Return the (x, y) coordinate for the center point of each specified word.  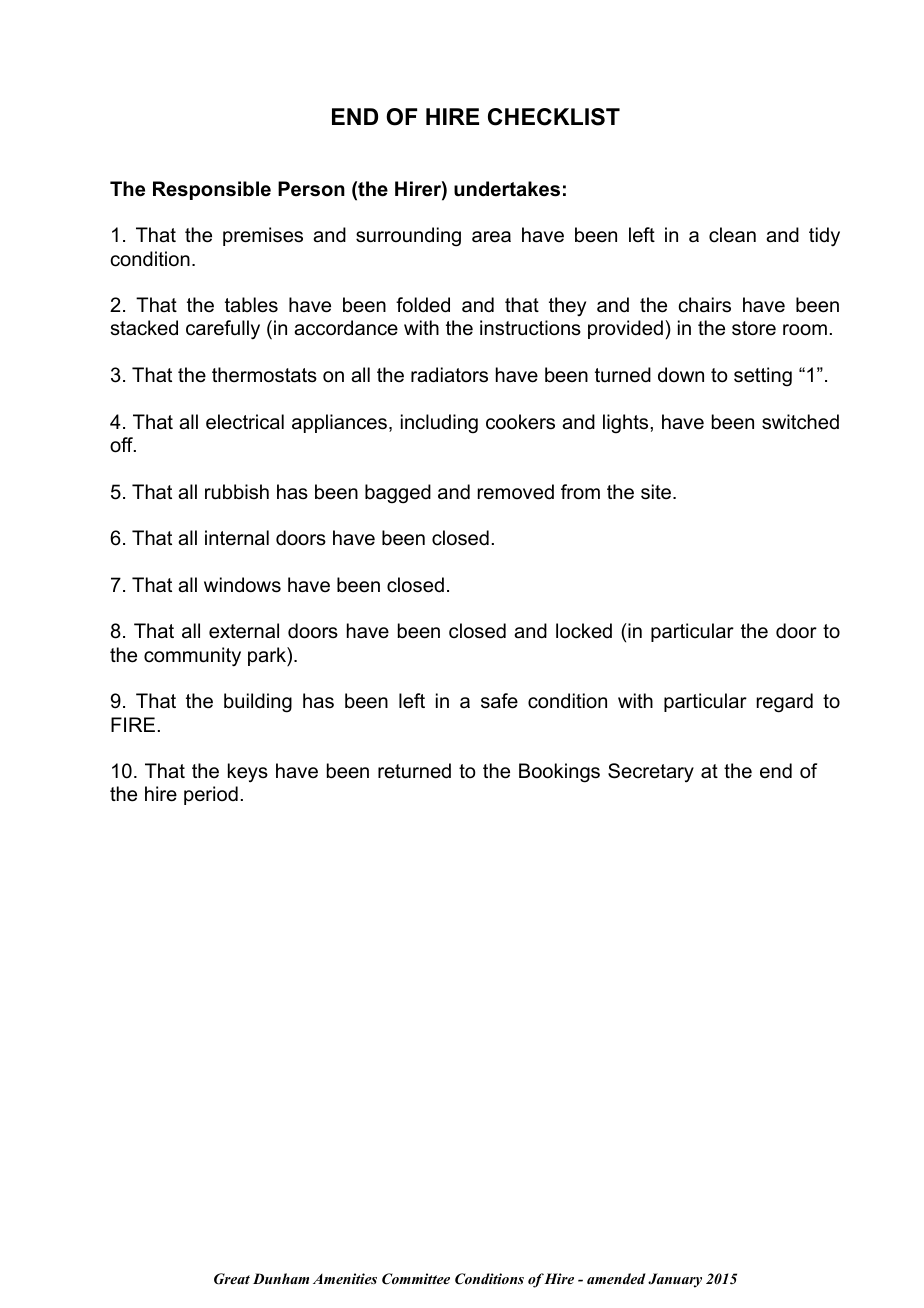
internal (237, 538)
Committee (416, 1279)
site (657, 492)
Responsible (212, 190)
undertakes (507, 189)
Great (232, 1279)
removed (516, 492)
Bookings (559, 773)
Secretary (651, 773)
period (211, 795)
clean (732, 235)
